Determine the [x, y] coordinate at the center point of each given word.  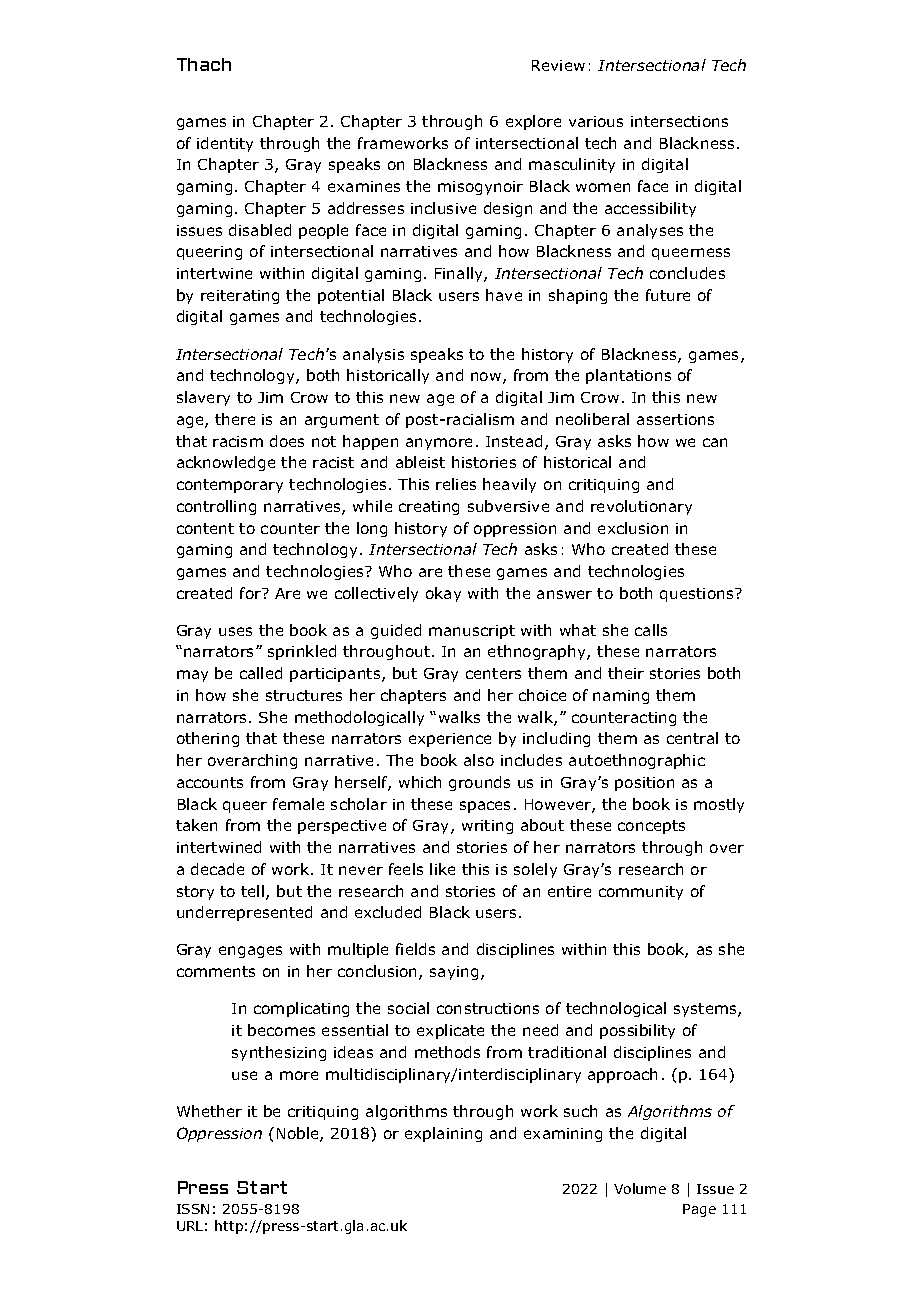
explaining [443, 1134]
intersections [679, 121]
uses [235, 631]
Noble [299, 1134]
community [641, 893]
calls [651, 630]
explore [533, 122]
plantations [628, 376]
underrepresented [244, 913]
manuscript [472, 632]
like [442, 869]
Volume [640, 1188]
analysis [373, 355]
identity [225, 144]
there [235, 419]
